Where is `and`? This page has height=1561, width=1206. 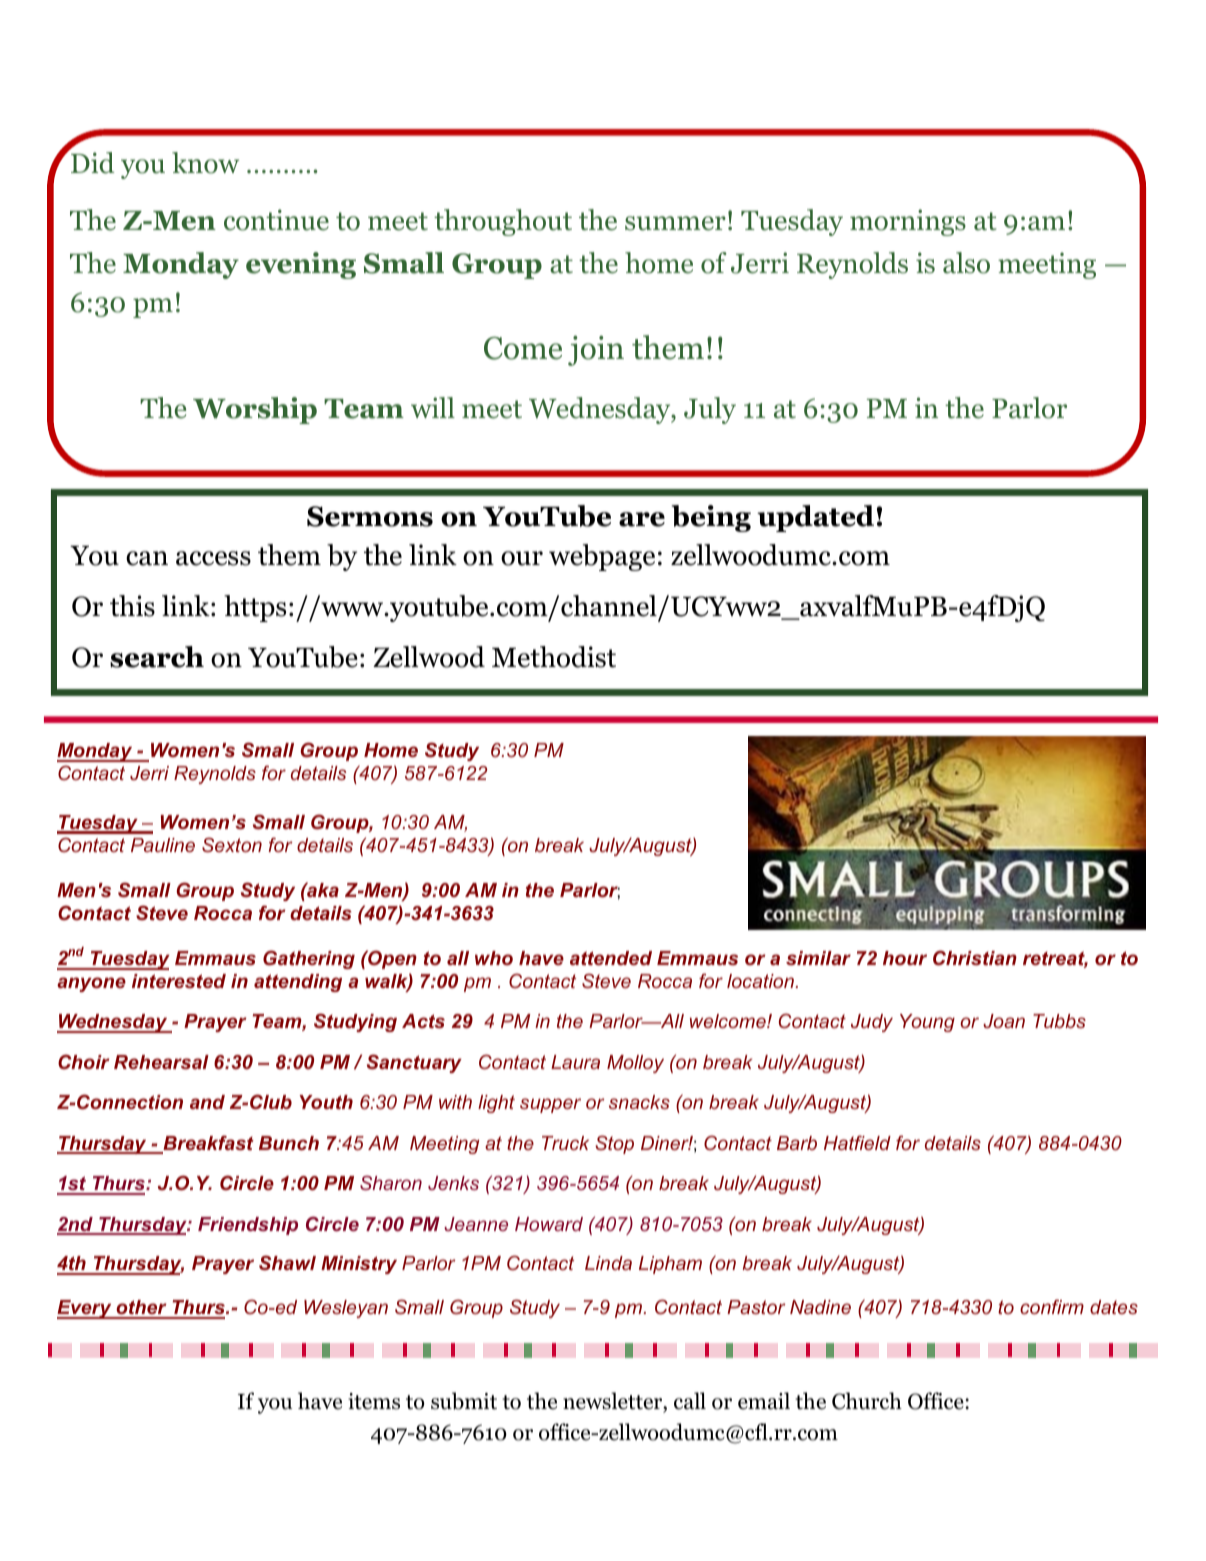
and is located at coordinates (207, 1102).
